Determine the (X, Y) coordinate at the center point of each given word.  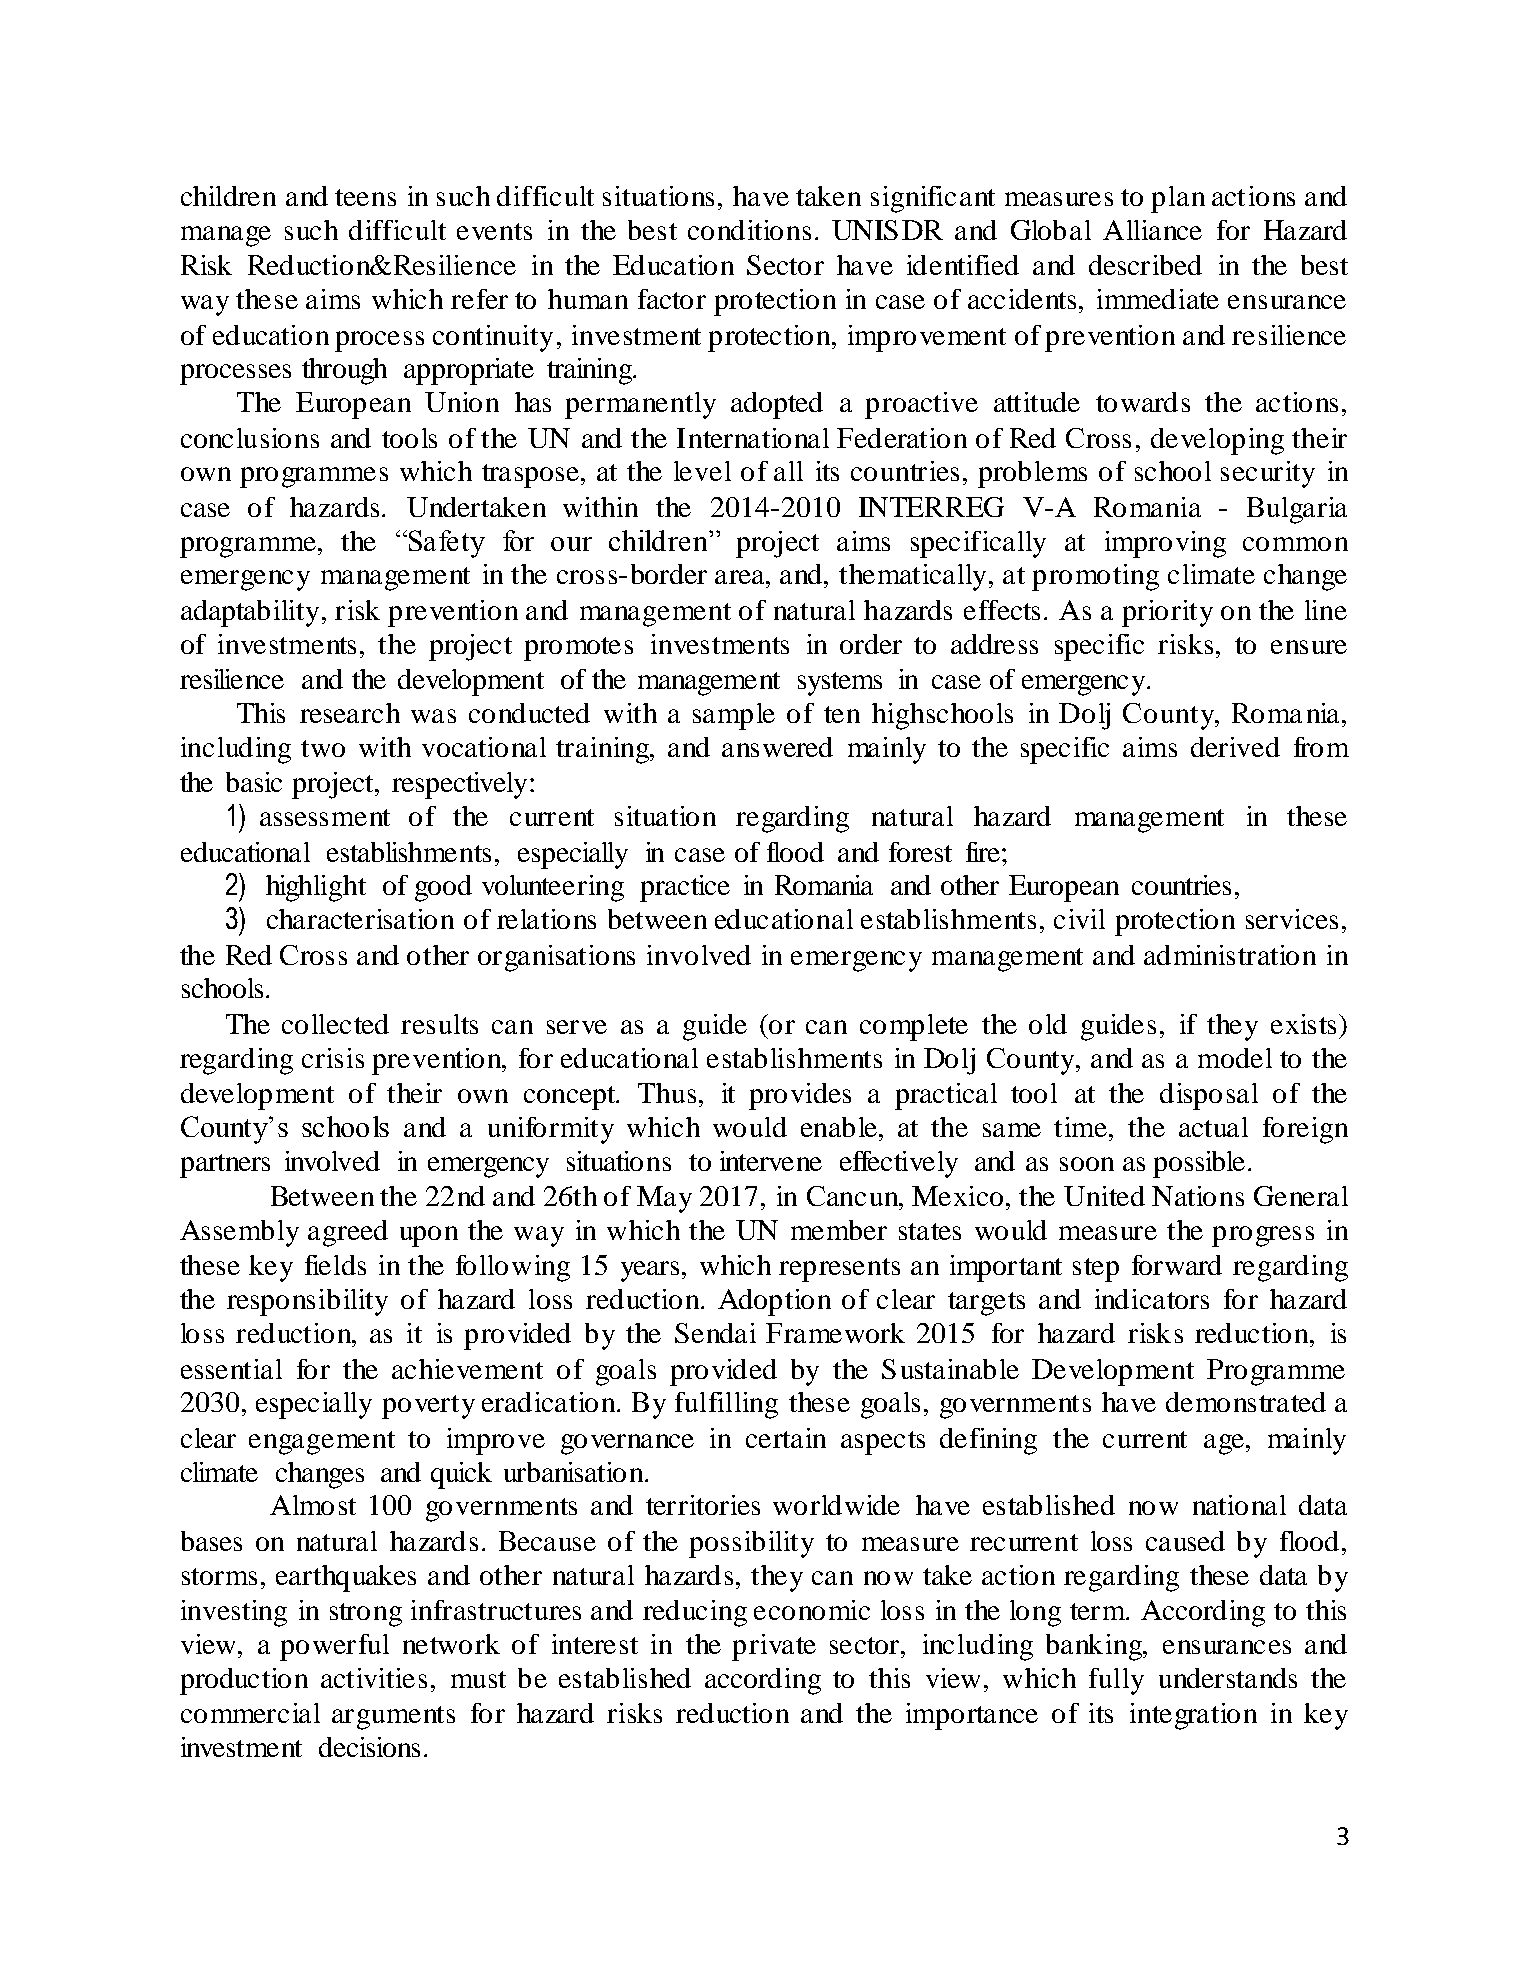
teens (365, 197)
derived (1235, 747)
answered (777, 747)
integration (1193, 1716)
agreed (348, 1233)
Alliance (1152, 230)
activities (374, 1678)
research (350, 713)
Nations (1198, 1196)
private (774, 1647)
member (839, 1230)
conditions (749, 230)
